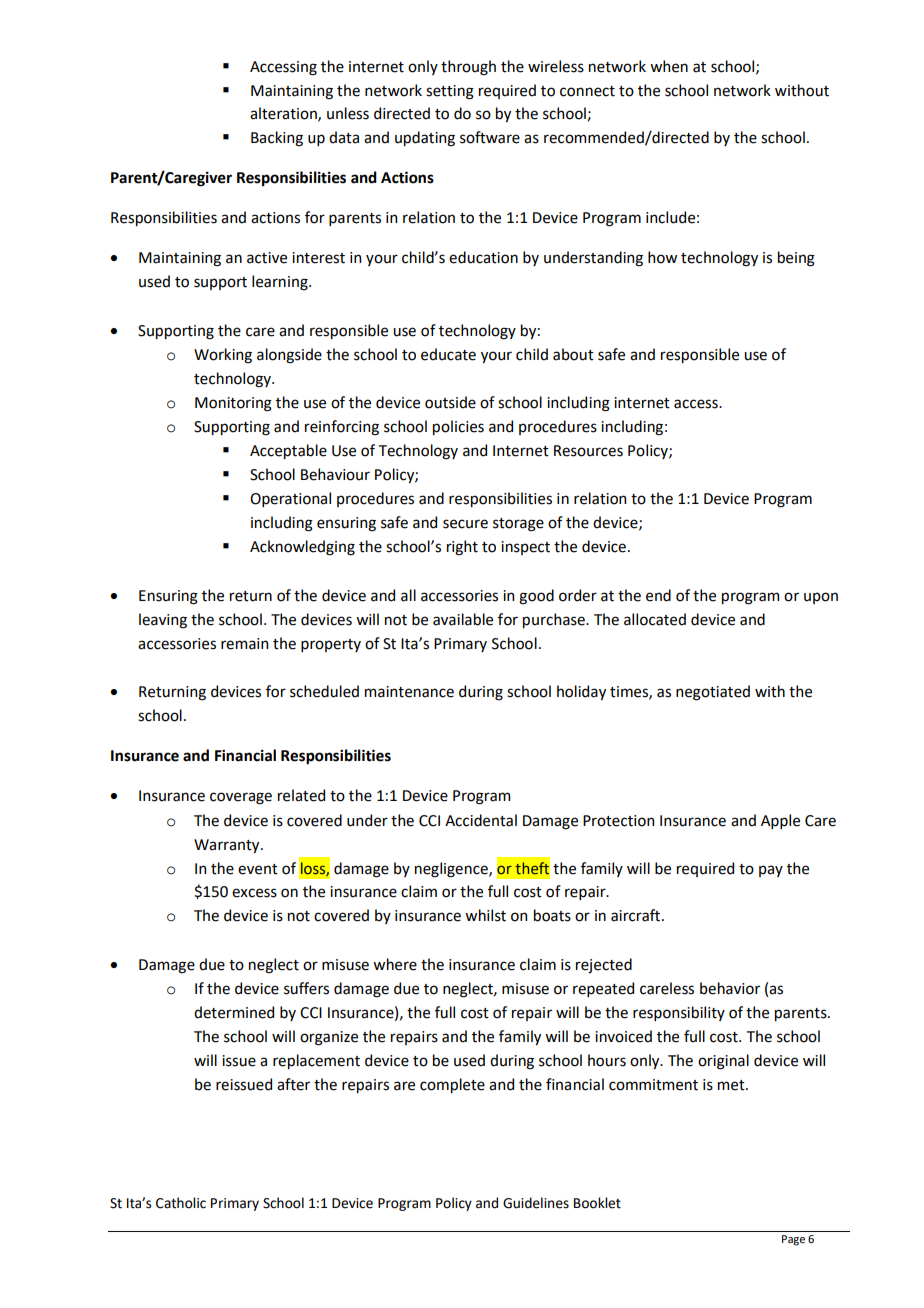 This screenshot has height=1308, width=924. What do you see at coordinates (713, 693) in the screenshot?
I see `negotiated` at bounding box center [713, 693].
